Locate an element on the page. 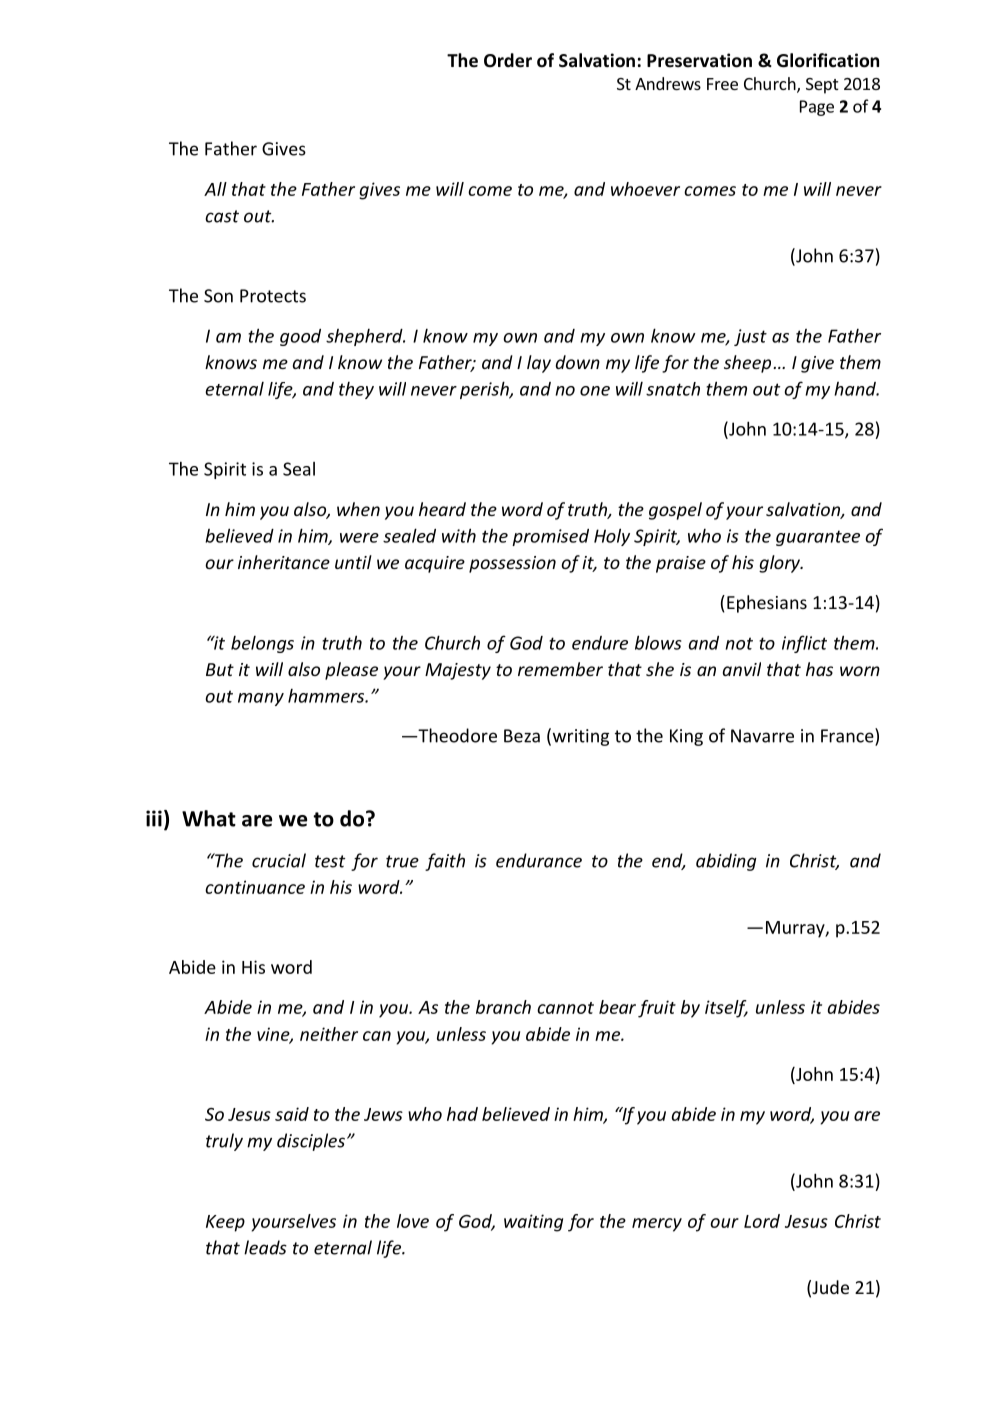 This document has height=1417, width=1002. waiting is located at coordinates (533, 1223).
